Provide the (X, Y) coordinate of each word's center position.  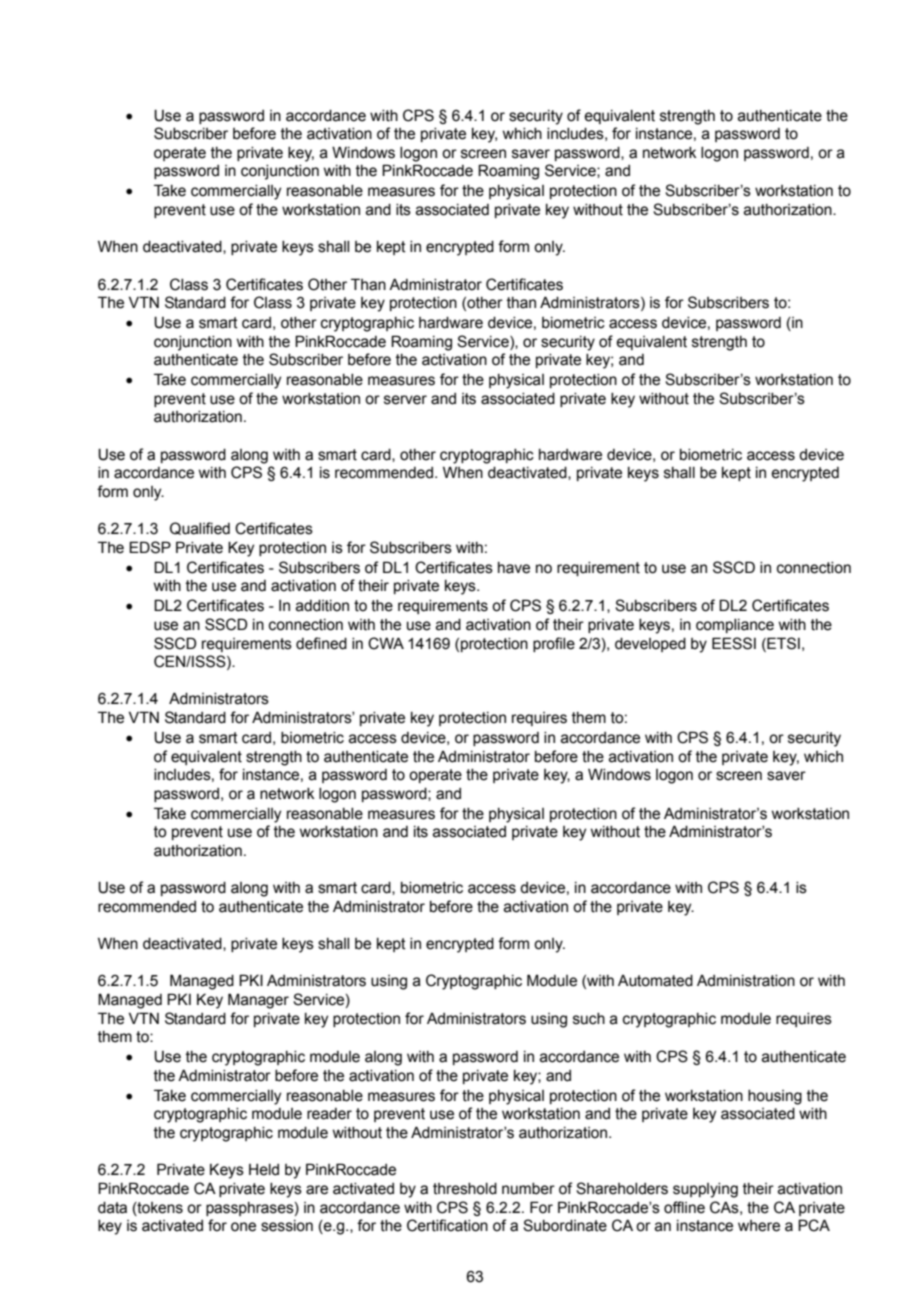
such (589, 1019)
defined (321, 643)
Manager (258, 1001)
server (405, 400)
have (514, 568)
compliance (735, 626)
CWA (386, 643)
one (243, 1227)
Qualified (200, 528)
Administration (746, 981)
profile (554, 644)
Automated (655, 981)
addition (322, 606)
